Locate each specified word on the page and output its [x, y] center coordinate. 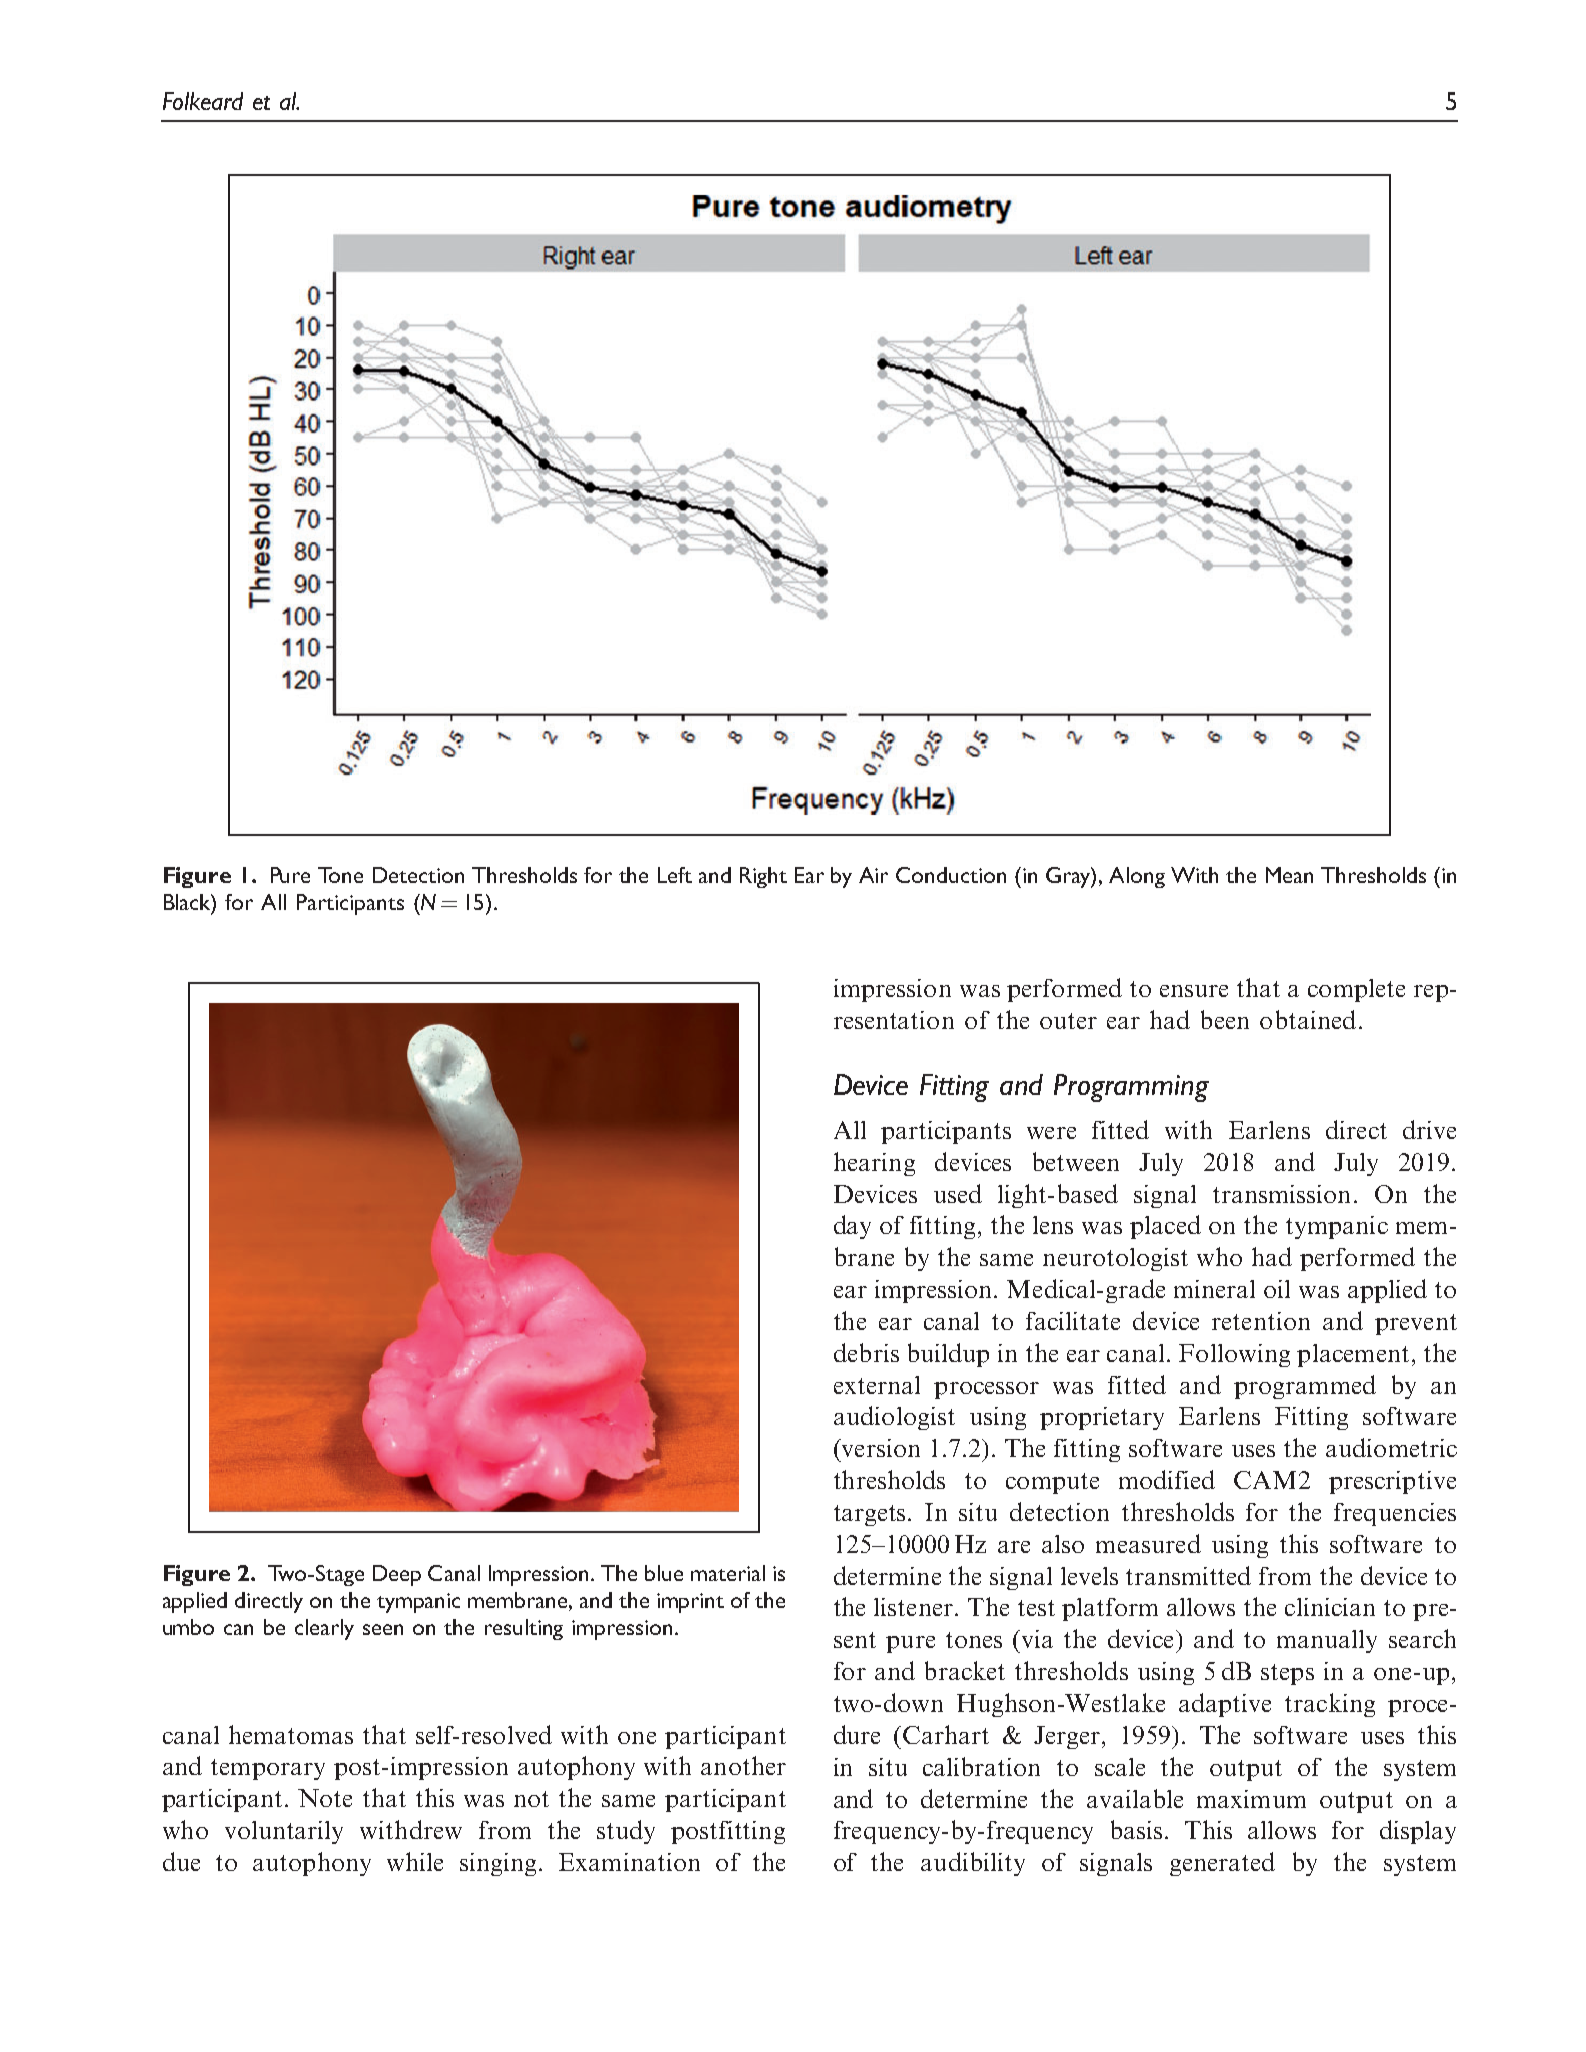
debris [866, 1352]
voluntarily [284, 1832]
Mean [1289, 875]
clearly [324, 1629]
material [728, 1573]
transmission [1281, 1194]
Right [763, 877]
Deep [397, 1575]
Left [675, 875]
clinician [1330, 1607]
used [958, 1193]
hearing [874, 1164]
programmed [1305, 1387]
